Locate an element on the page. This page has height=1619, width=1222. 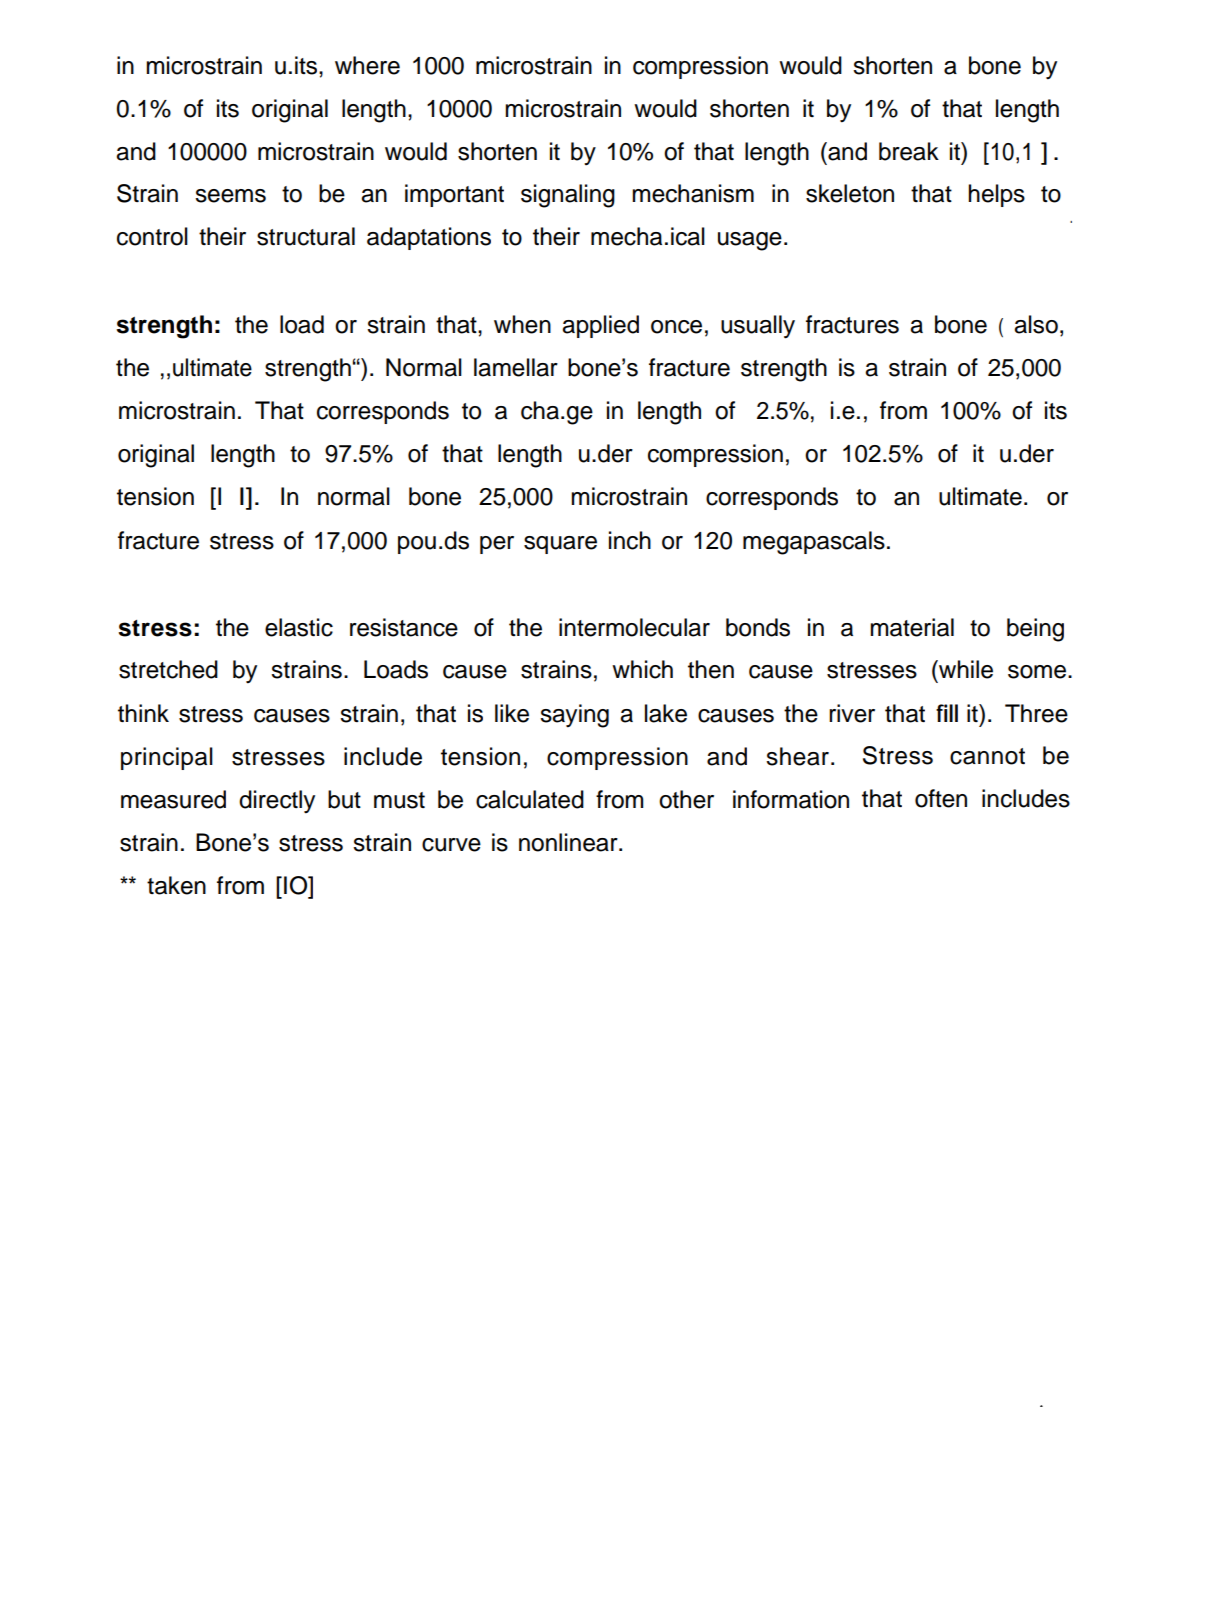
signaling is located at coordinates (568, 196).
